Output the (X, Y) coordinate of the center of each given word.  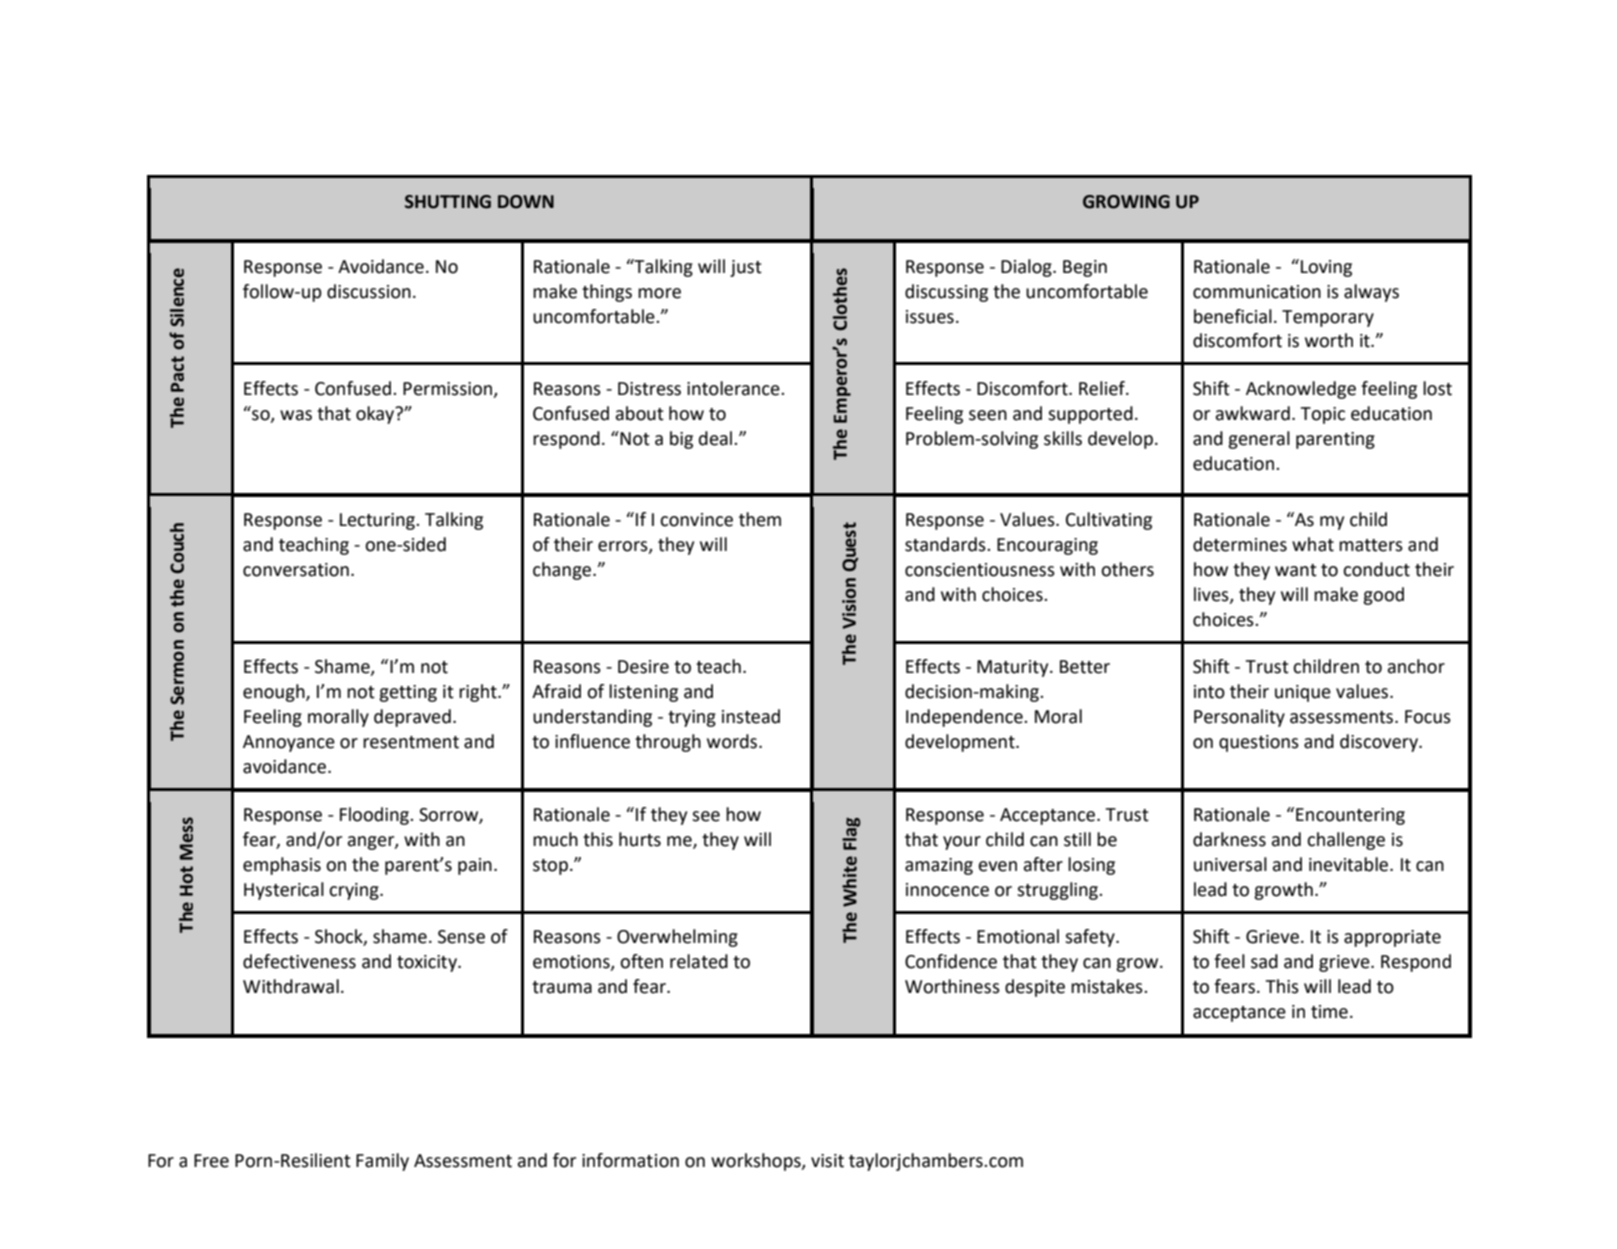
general (1259, 440)
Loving (1326, 268)
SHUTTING (448, 202)
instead (751, 716)
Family (382, 1162)
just (746, 268)
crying (355, 891)
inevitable (1350, 864)
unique (1303, 693)
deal (717, 438)
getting (408, 693)
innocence (947, 890)
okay (376, 415)
